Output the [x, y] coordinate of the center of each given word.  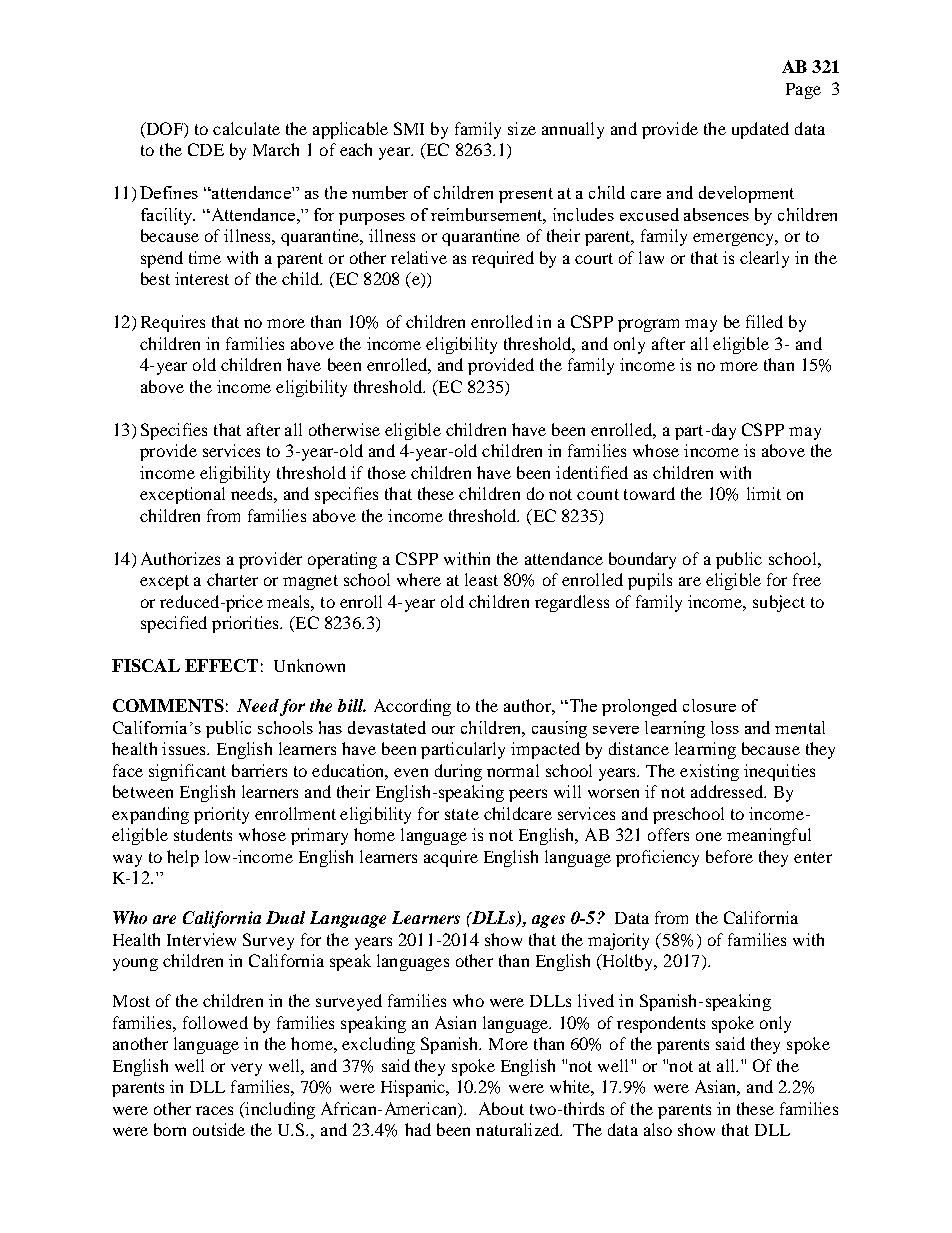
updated [760, 130]
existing [709, 772]
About [501, 1108]
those [387, 472]
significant [187, 772]
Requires [173, 323]
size [522, 128]
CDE [206, 149]
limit [764, 493]
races [214, 1110]
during [458, 772]
